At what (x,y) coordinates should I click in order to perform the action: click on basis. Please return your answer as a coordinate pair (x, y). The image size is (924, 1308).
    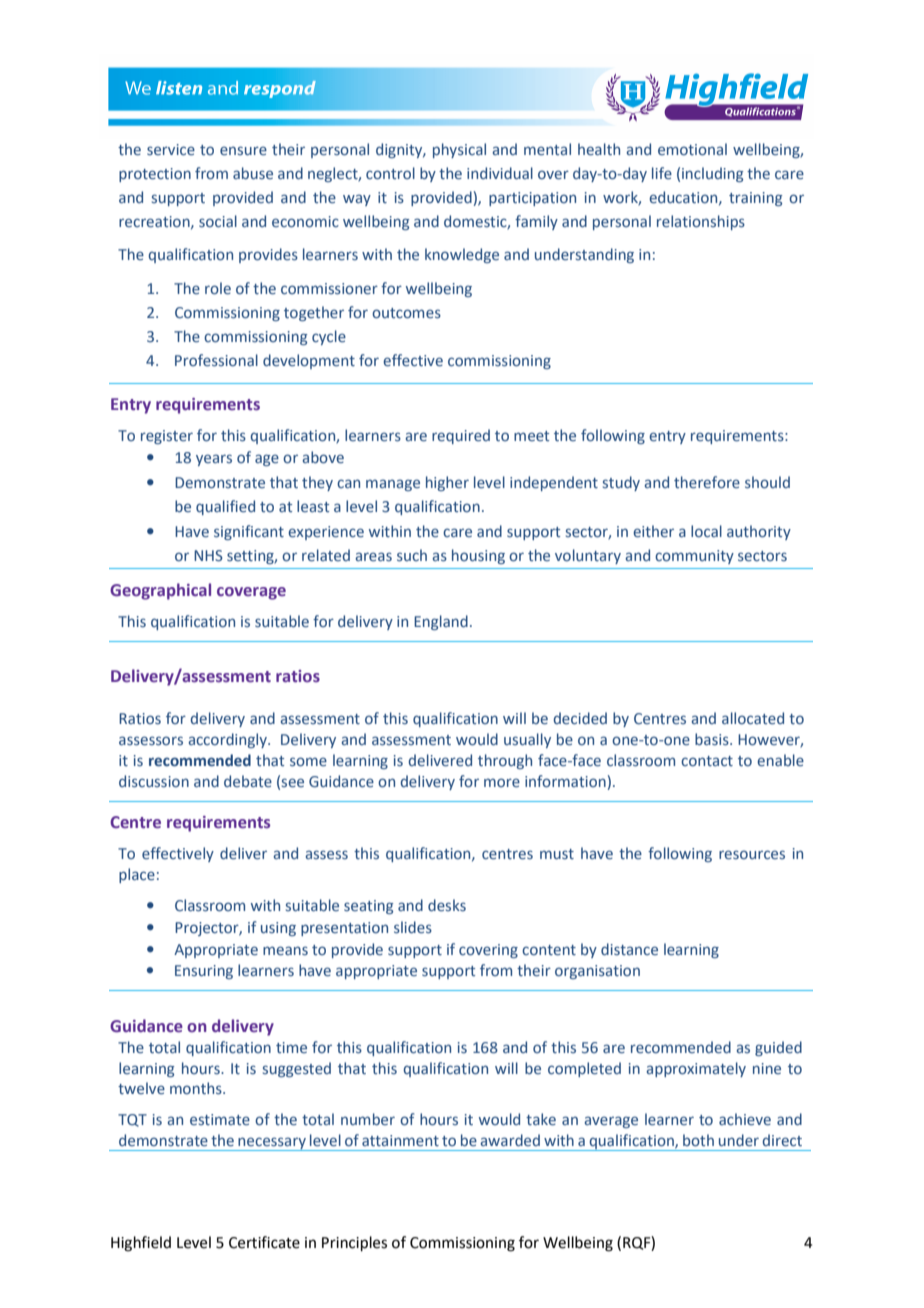
    Looking at the image, I should click on (713, 739).
